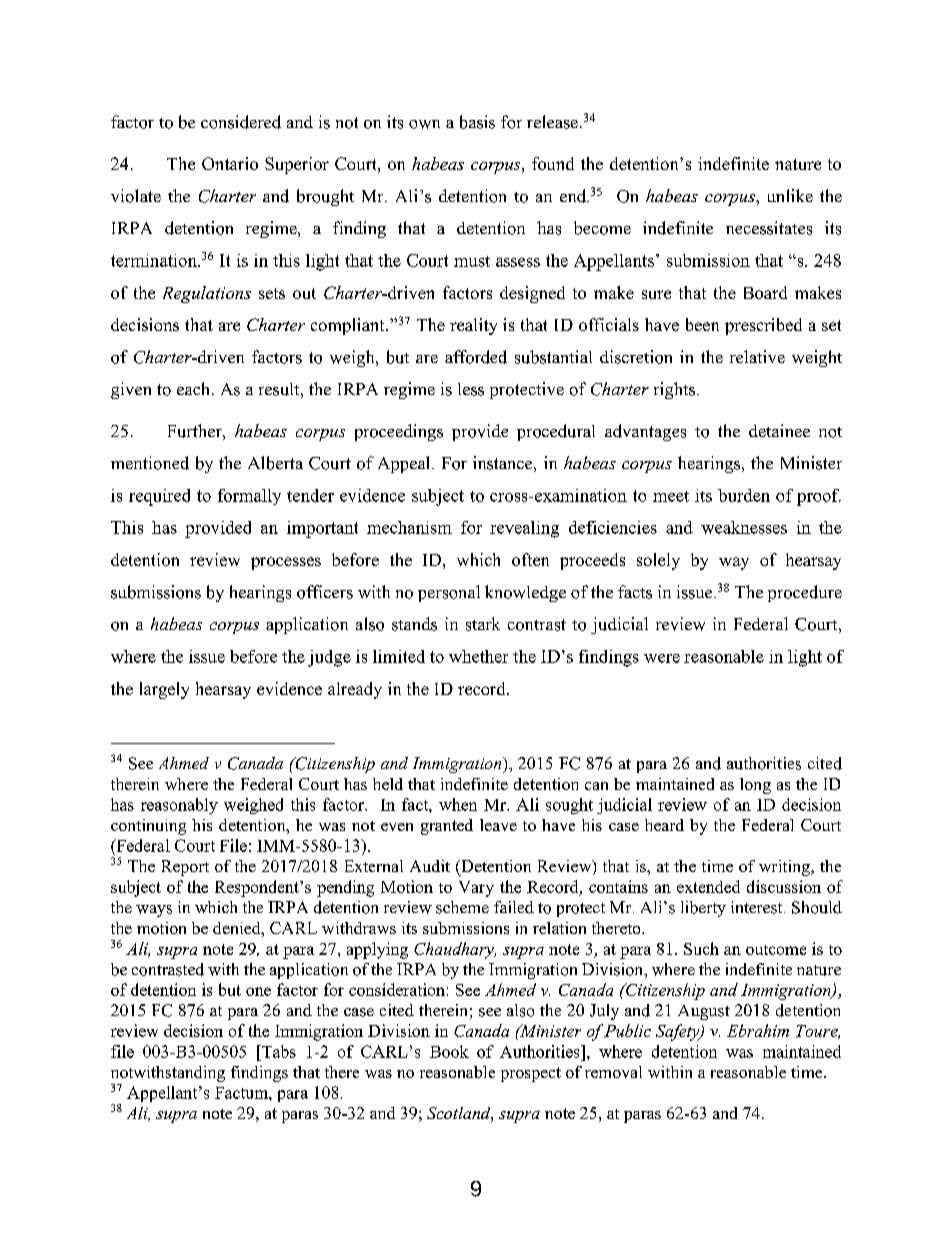 The width and height of the screenshot is (952, 1233). What do you see at coordinates (249, 497) in the screenshot?
I see `formally` at bounding box center [249, 497].
